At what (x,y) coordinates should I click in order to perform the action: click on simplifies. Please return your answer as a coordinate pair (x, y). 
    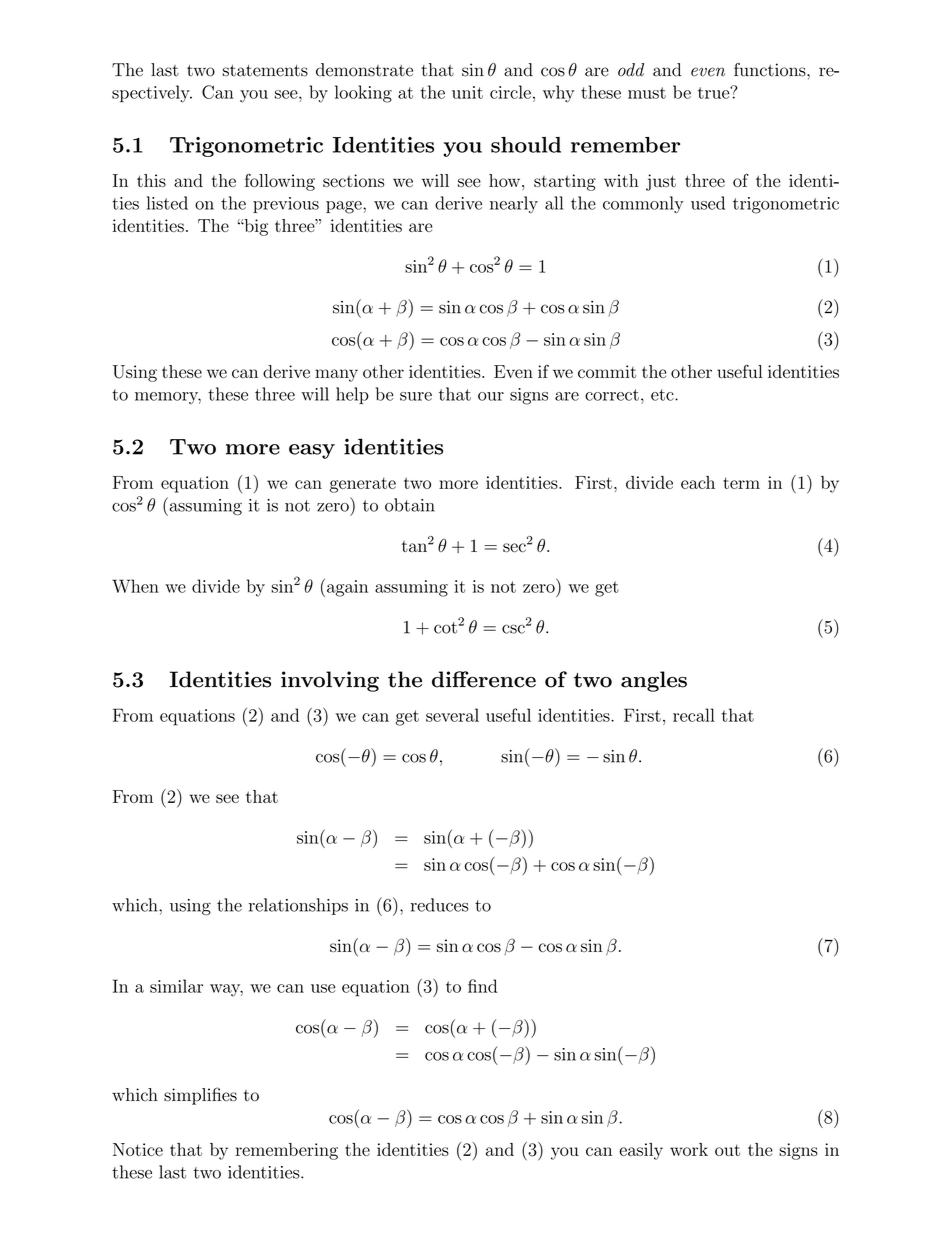
    Looking at the image, I should click on (200, 1096).
